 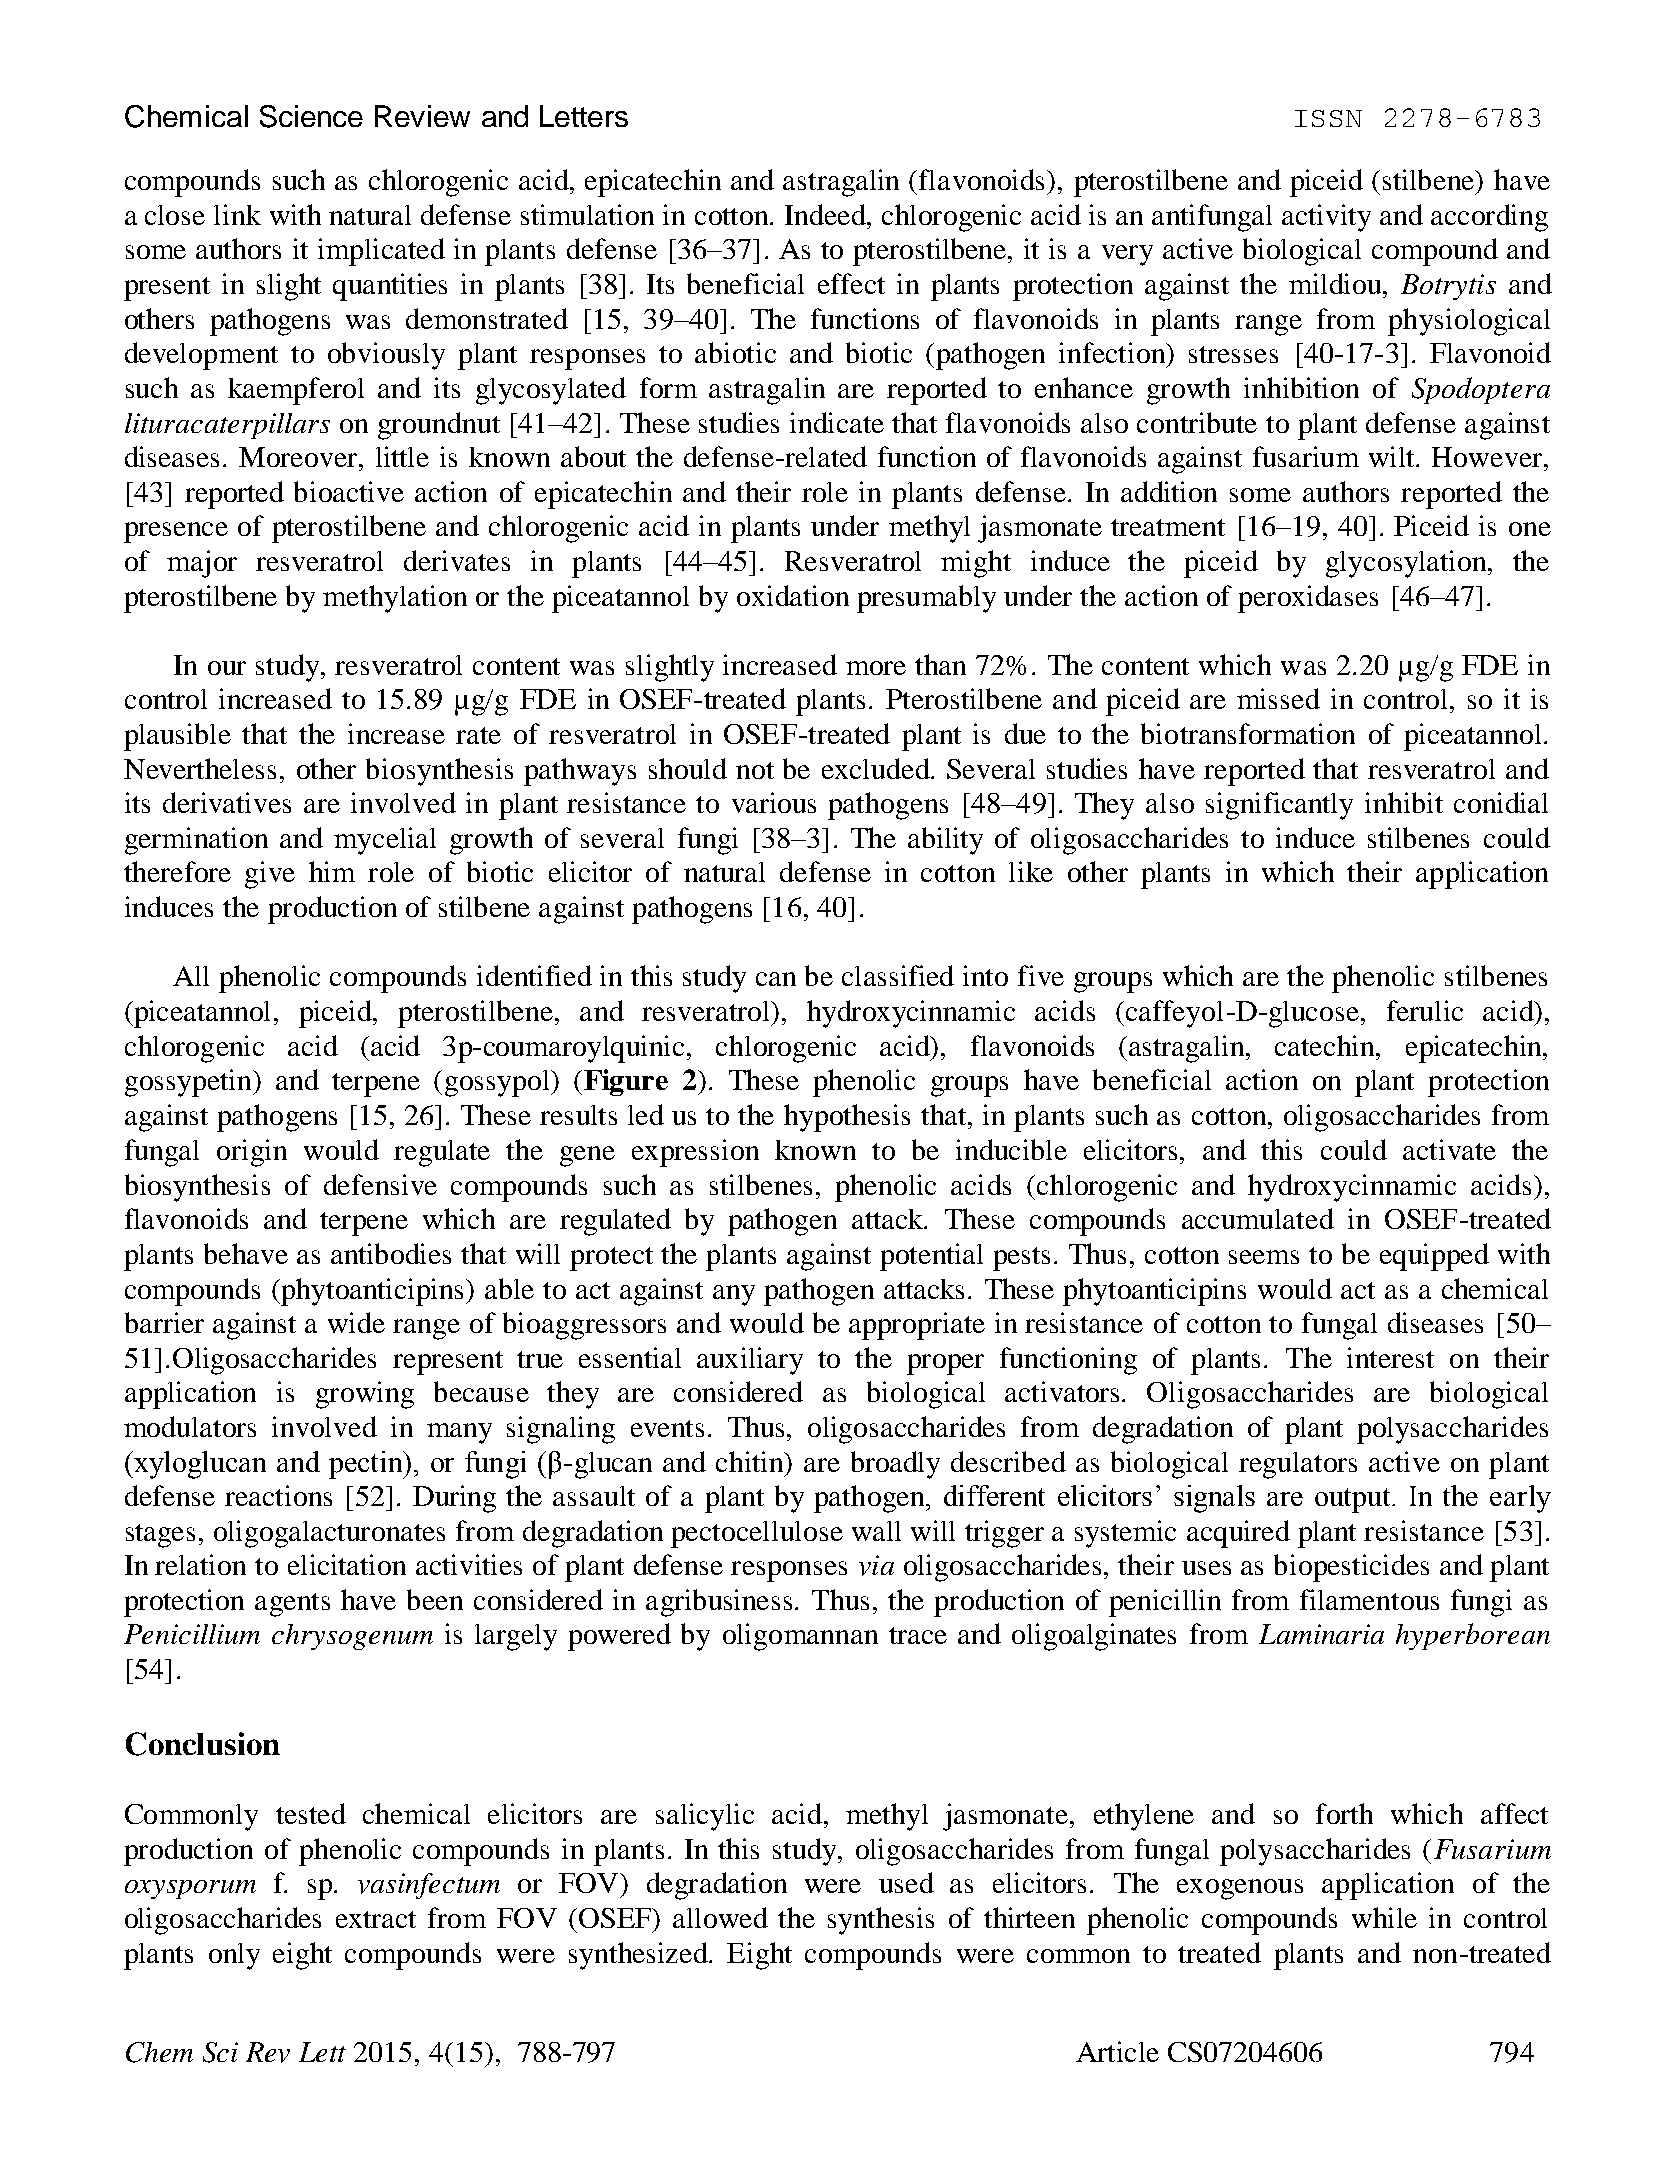 I want to click on him, so click(x=332, y=871).
